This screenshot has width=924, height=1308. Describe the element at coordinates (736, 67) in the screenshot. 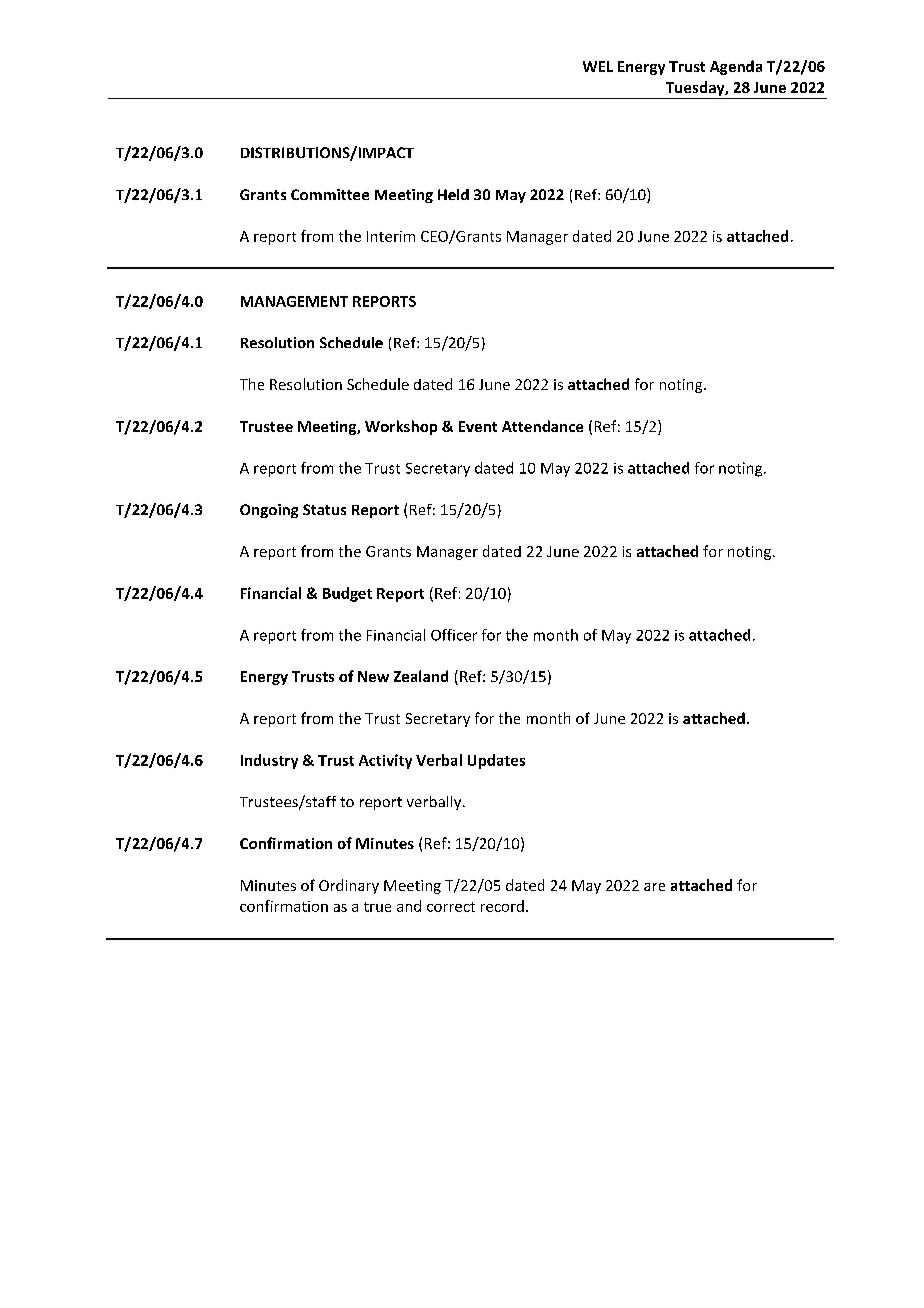

I see `Agenda` at that location.
